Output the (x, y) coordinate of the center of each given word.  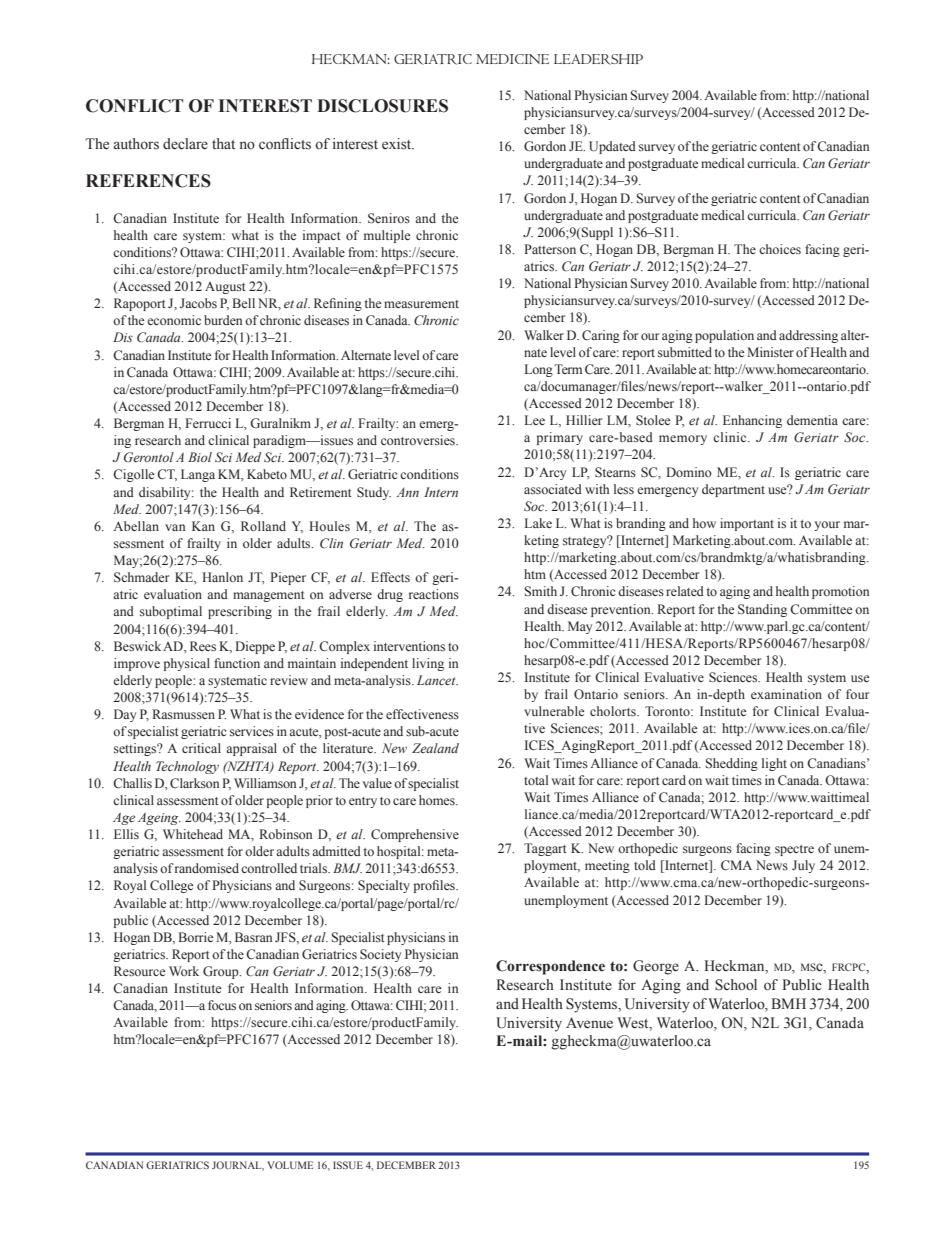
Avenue (589, 1023)
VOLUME (290, 1165)
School (736, 985)
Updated (612, 147)
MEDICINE (512, 59)
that (223, 143)
